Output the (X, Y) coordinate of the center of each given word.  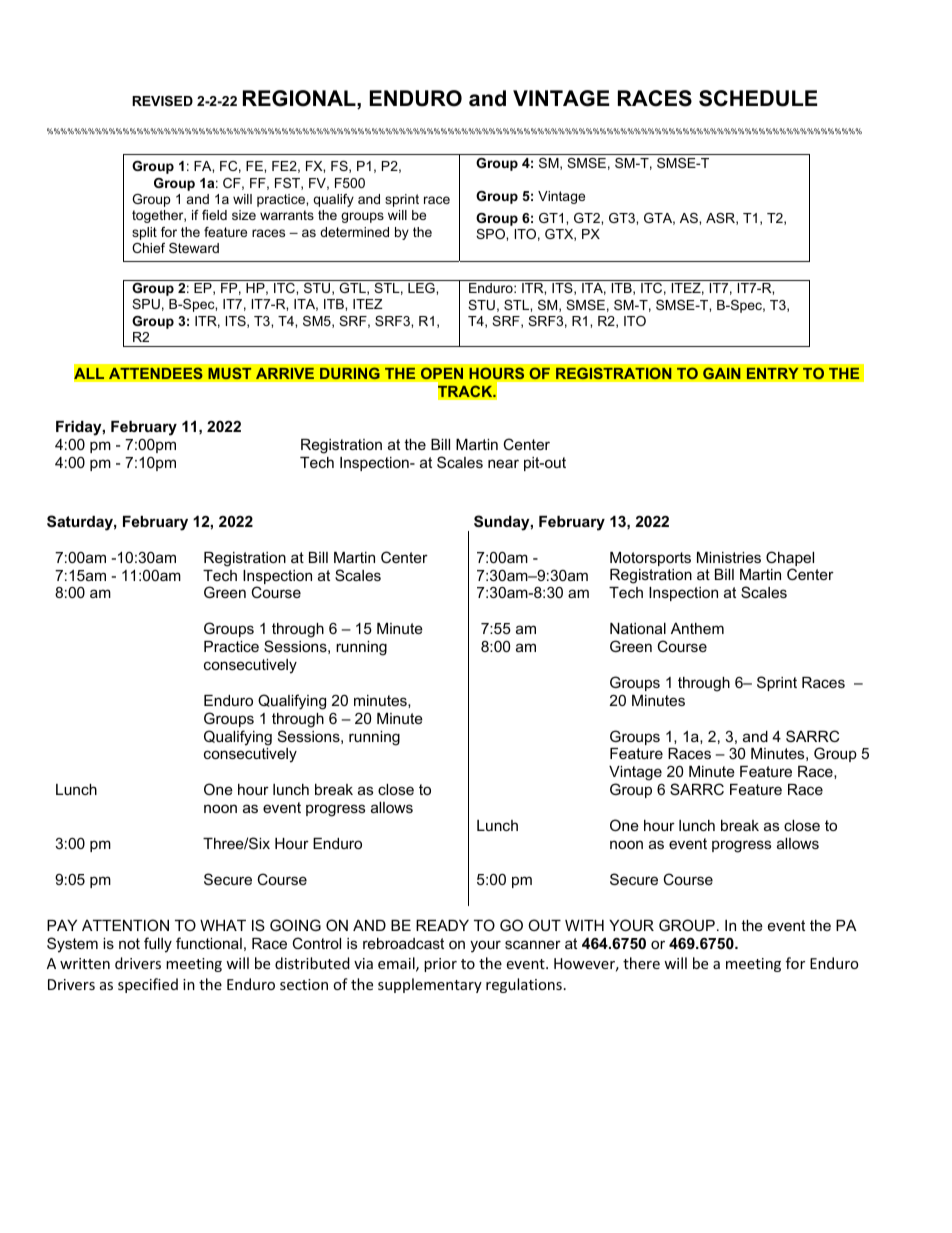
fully (158, 945)
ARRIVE (285, 373)
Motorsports (650, 559)
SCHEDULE (758, 98)
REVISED (162, 101)
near (503, 463)
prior (440, 965)
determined (354, 232)
